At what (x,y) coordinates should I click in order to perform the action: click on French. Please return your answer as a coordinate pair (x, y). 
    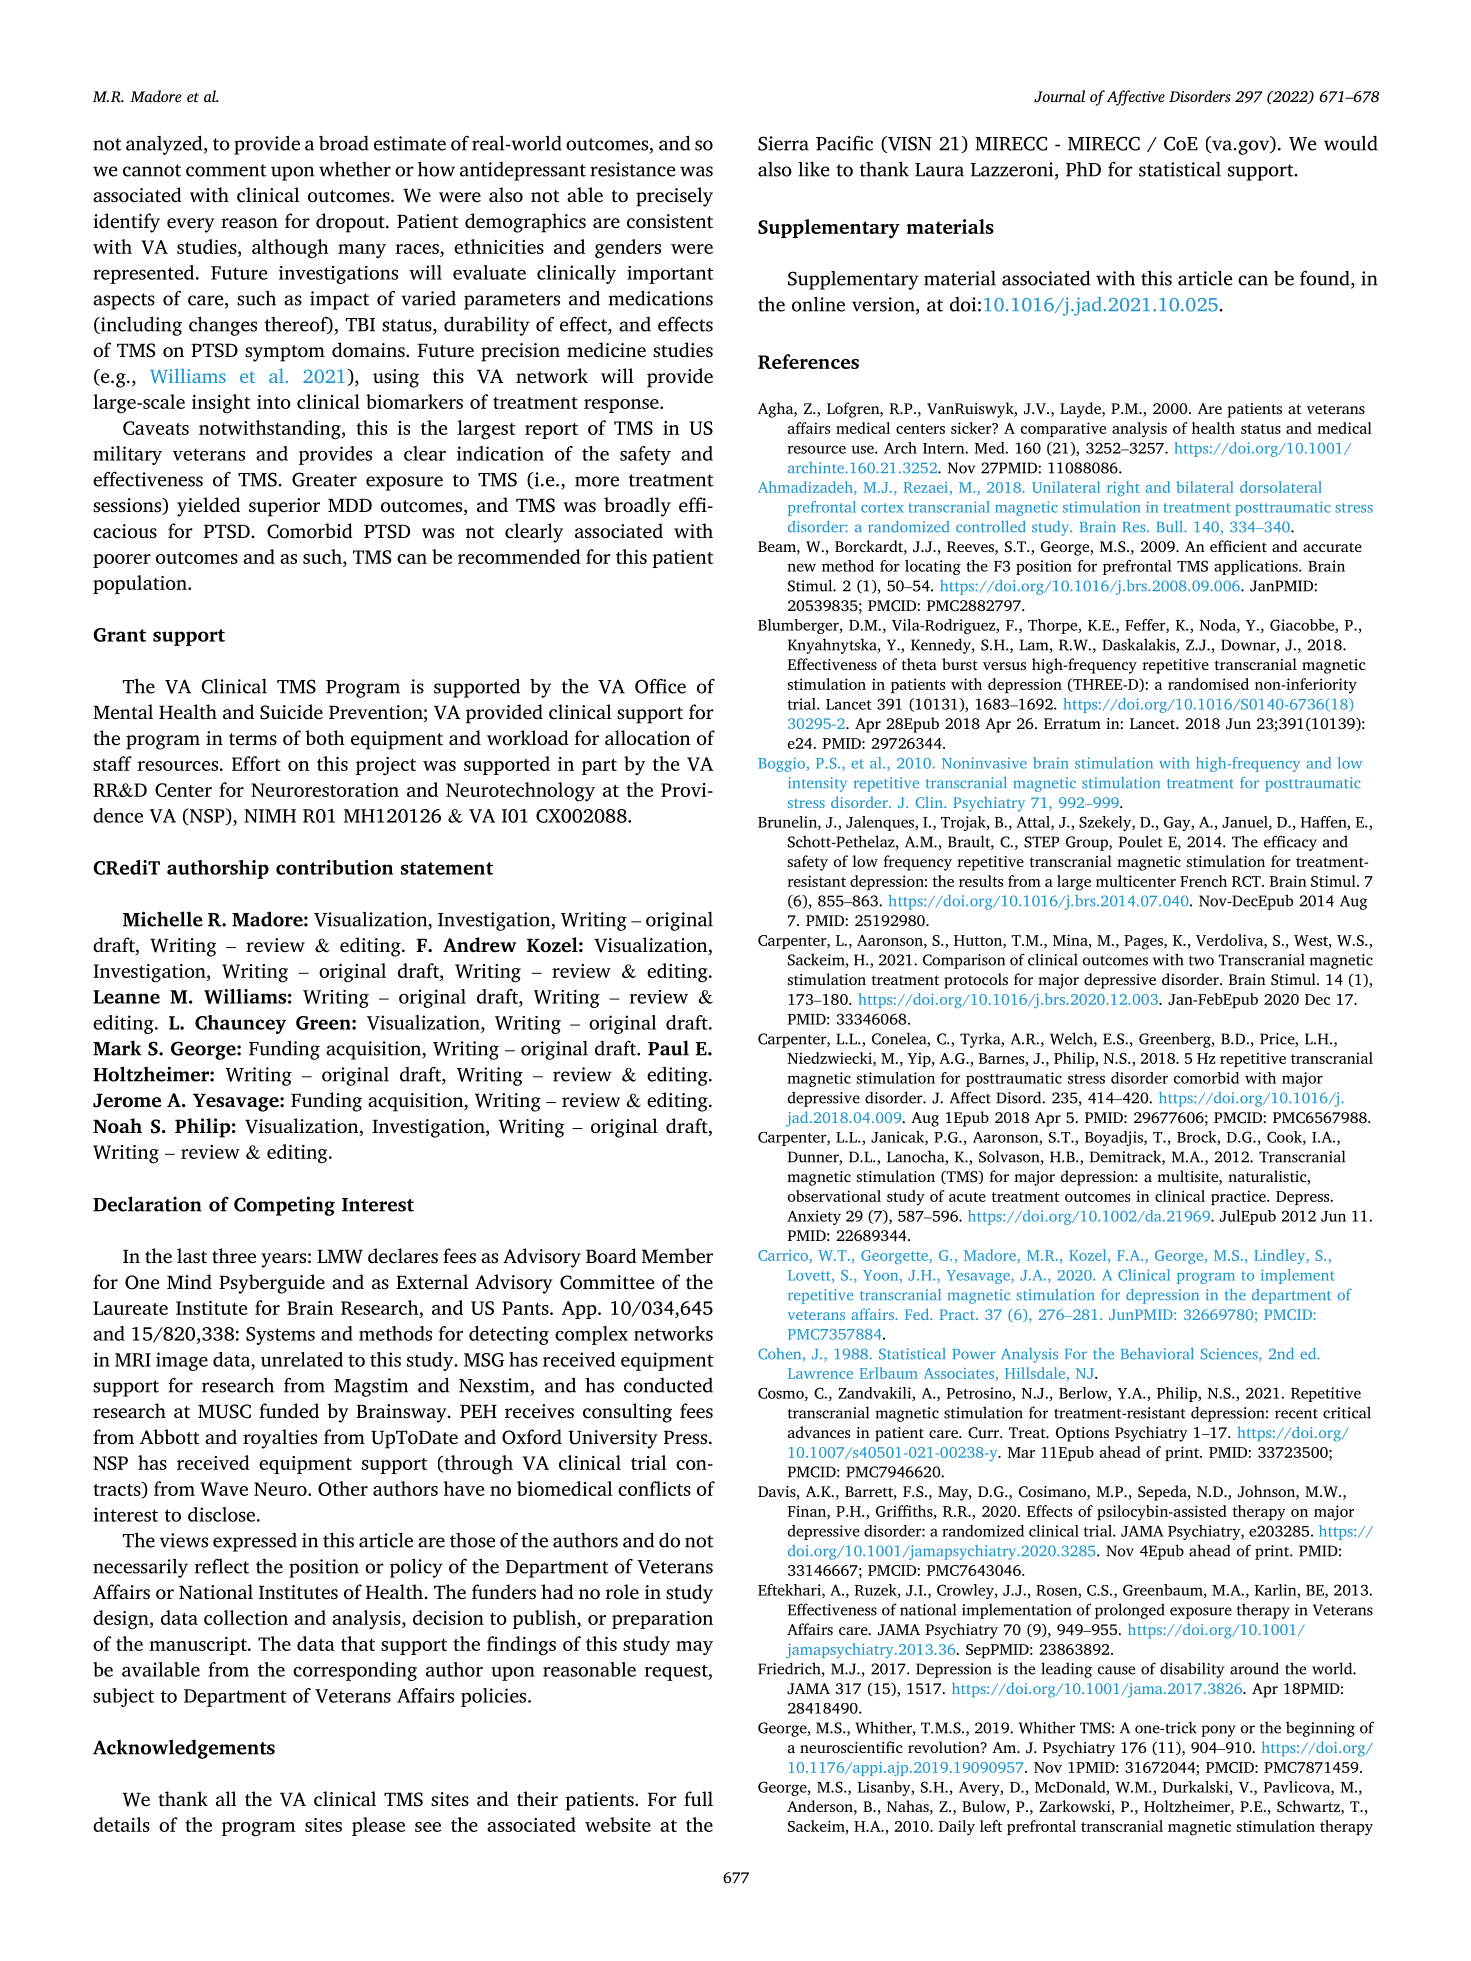
    Looking at the image, I should click on (1203, 881).
